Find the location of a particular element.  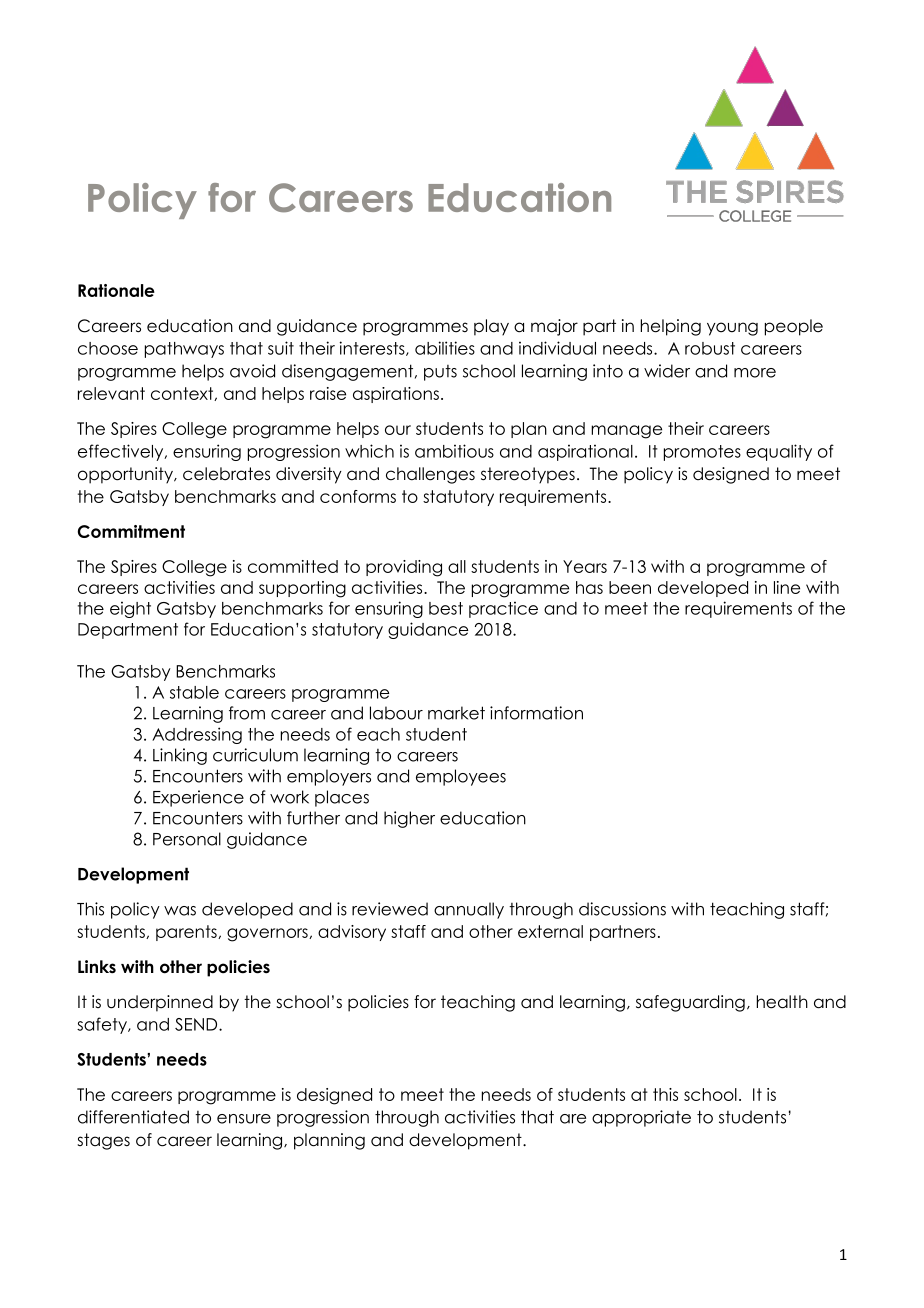

best is located at coordinates (446, 608).
